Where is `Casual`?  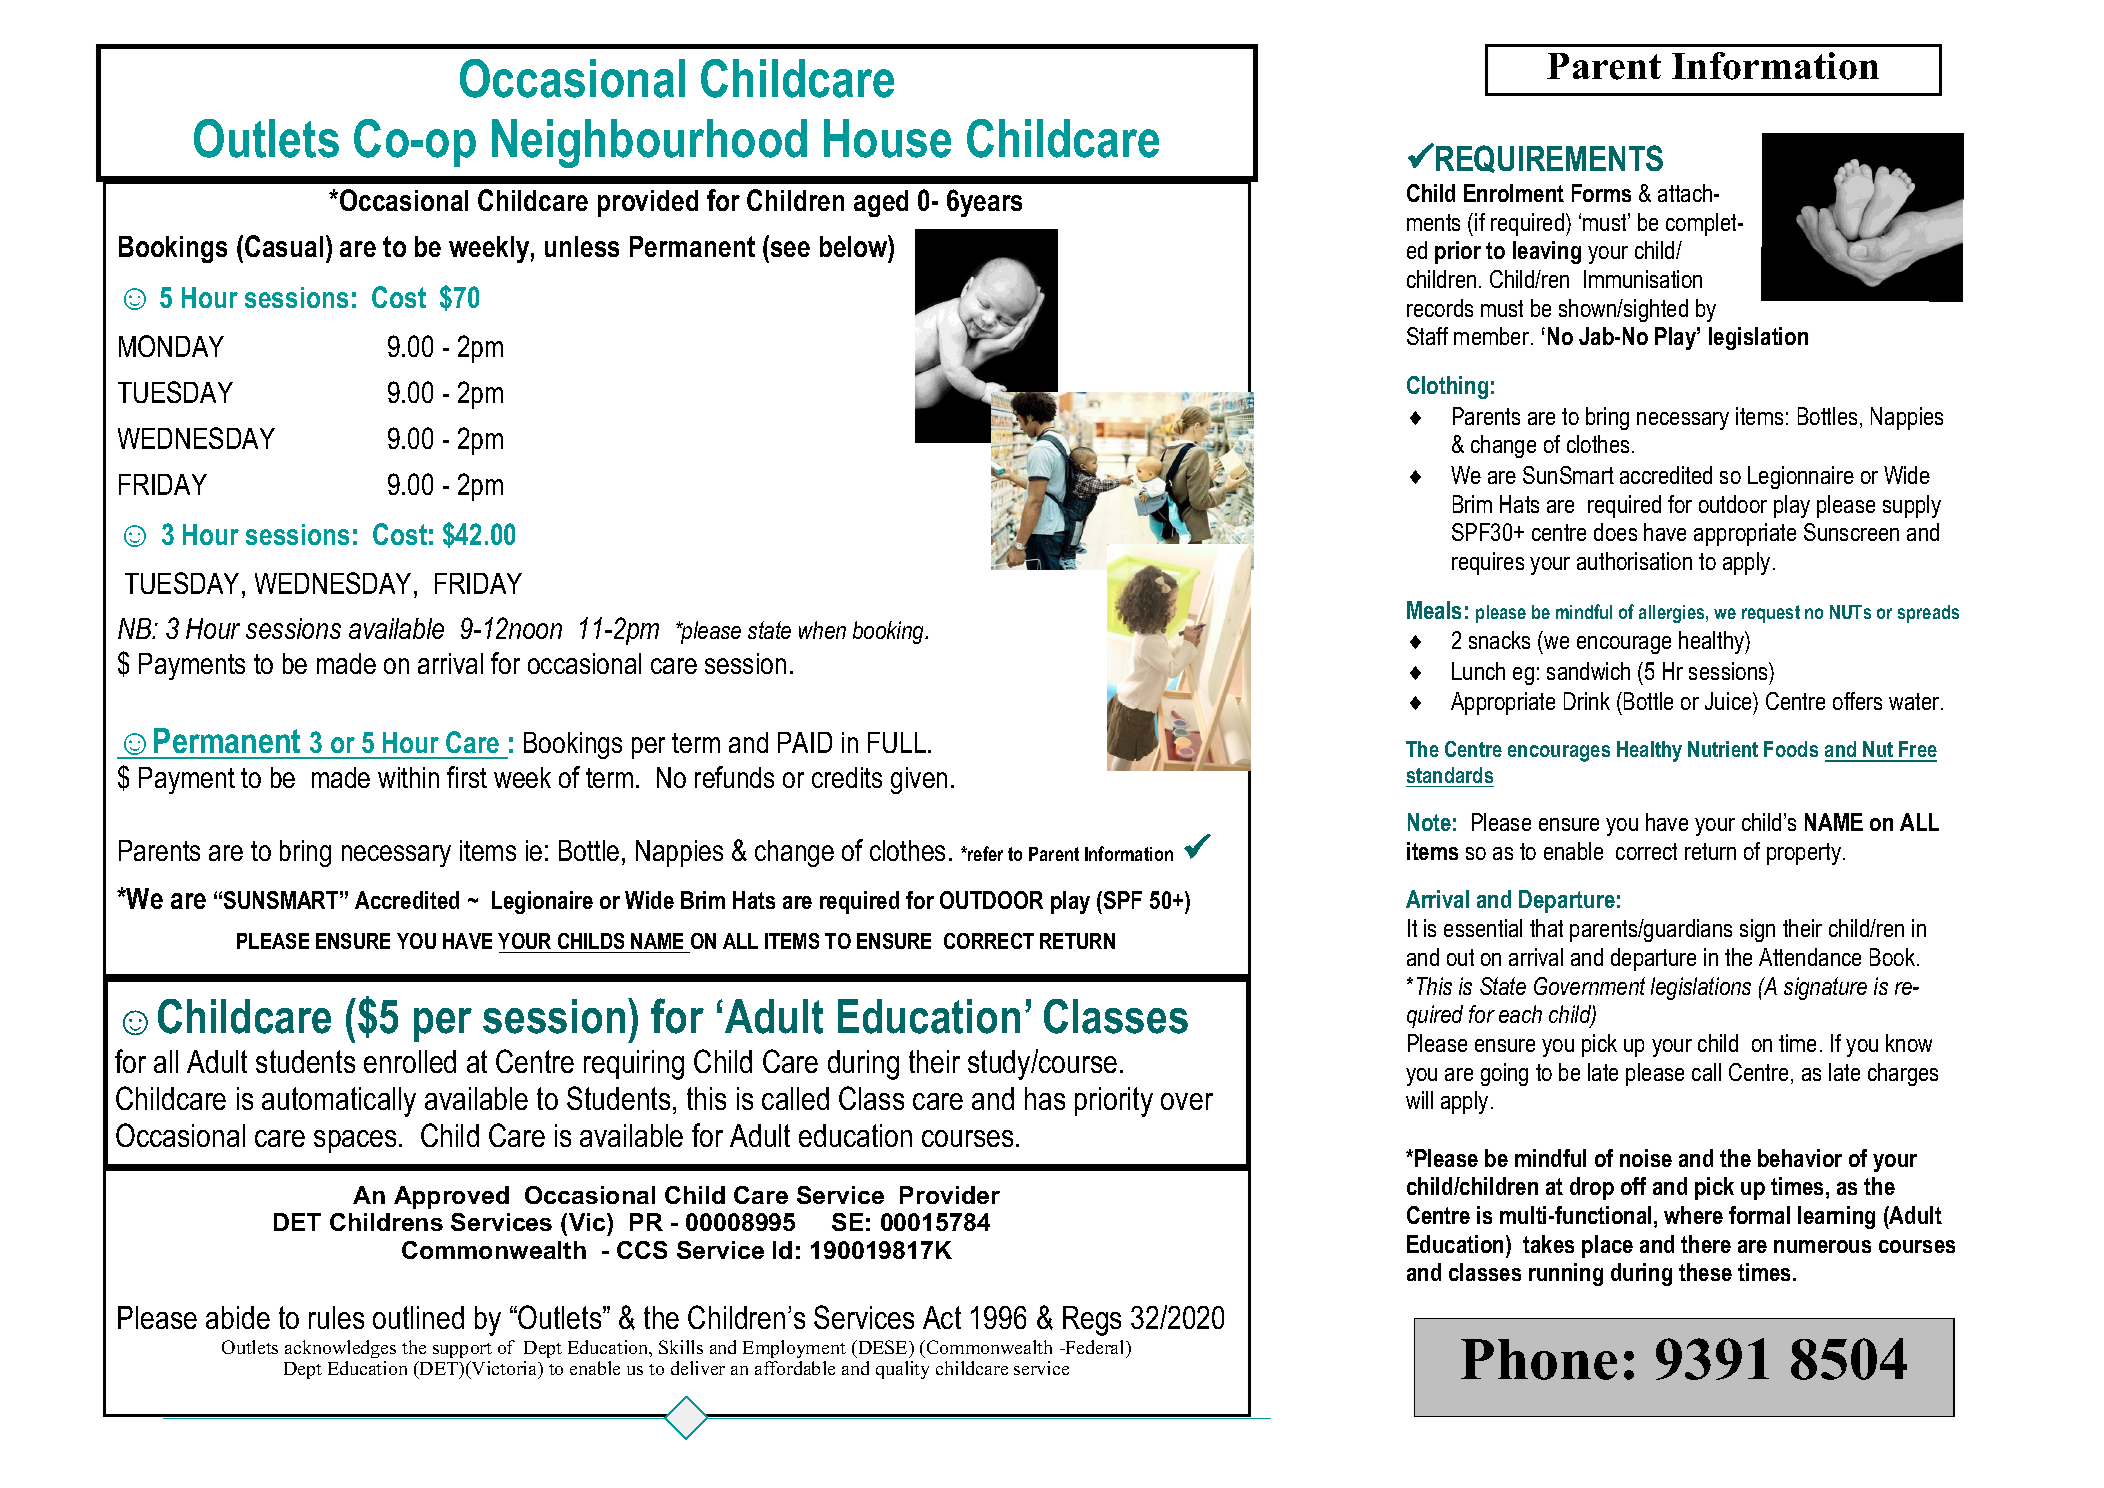 Casual is located at coordinates (284, 246).
